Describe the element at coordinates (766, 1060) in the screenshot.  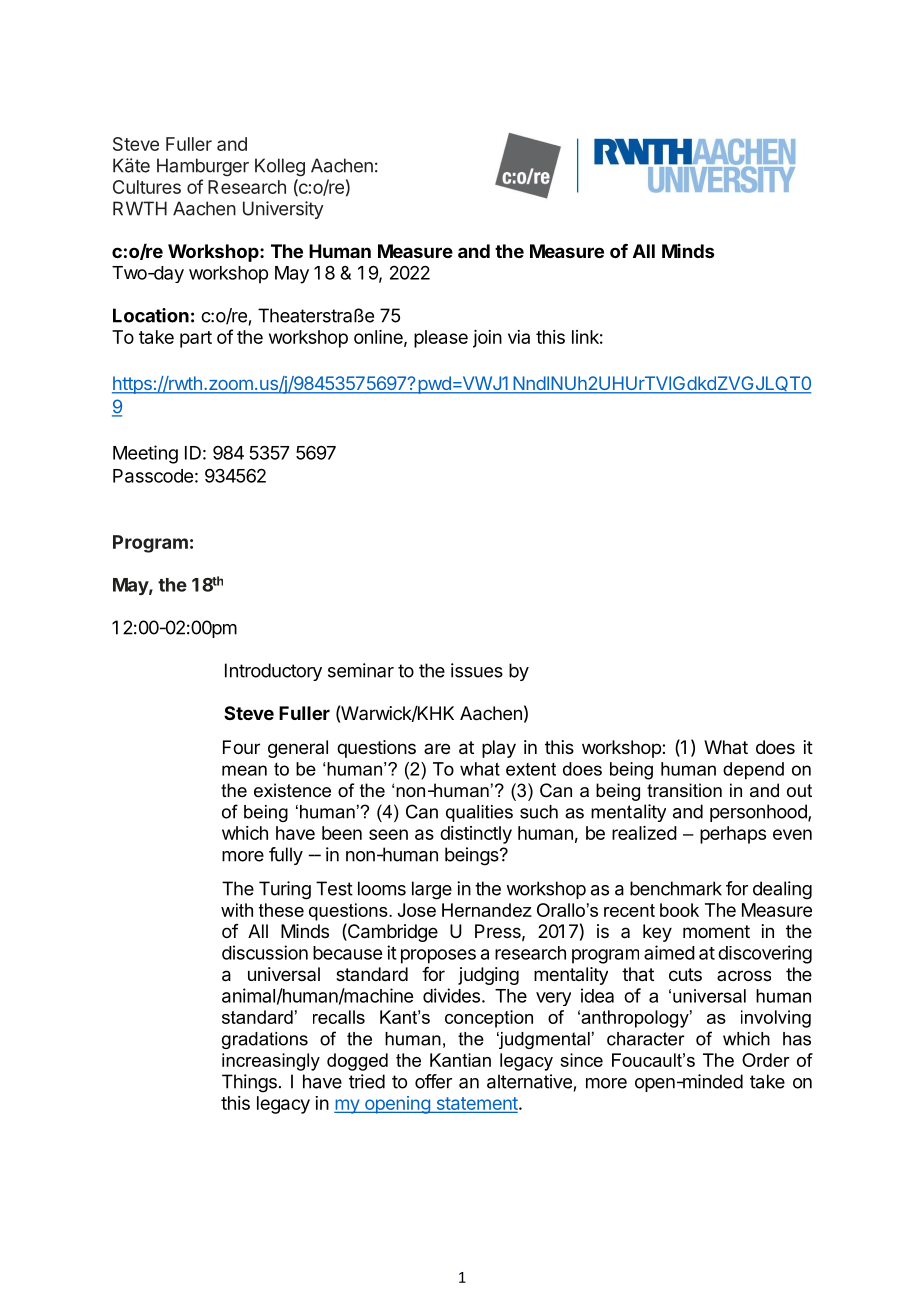
I see `Order` at that location.
